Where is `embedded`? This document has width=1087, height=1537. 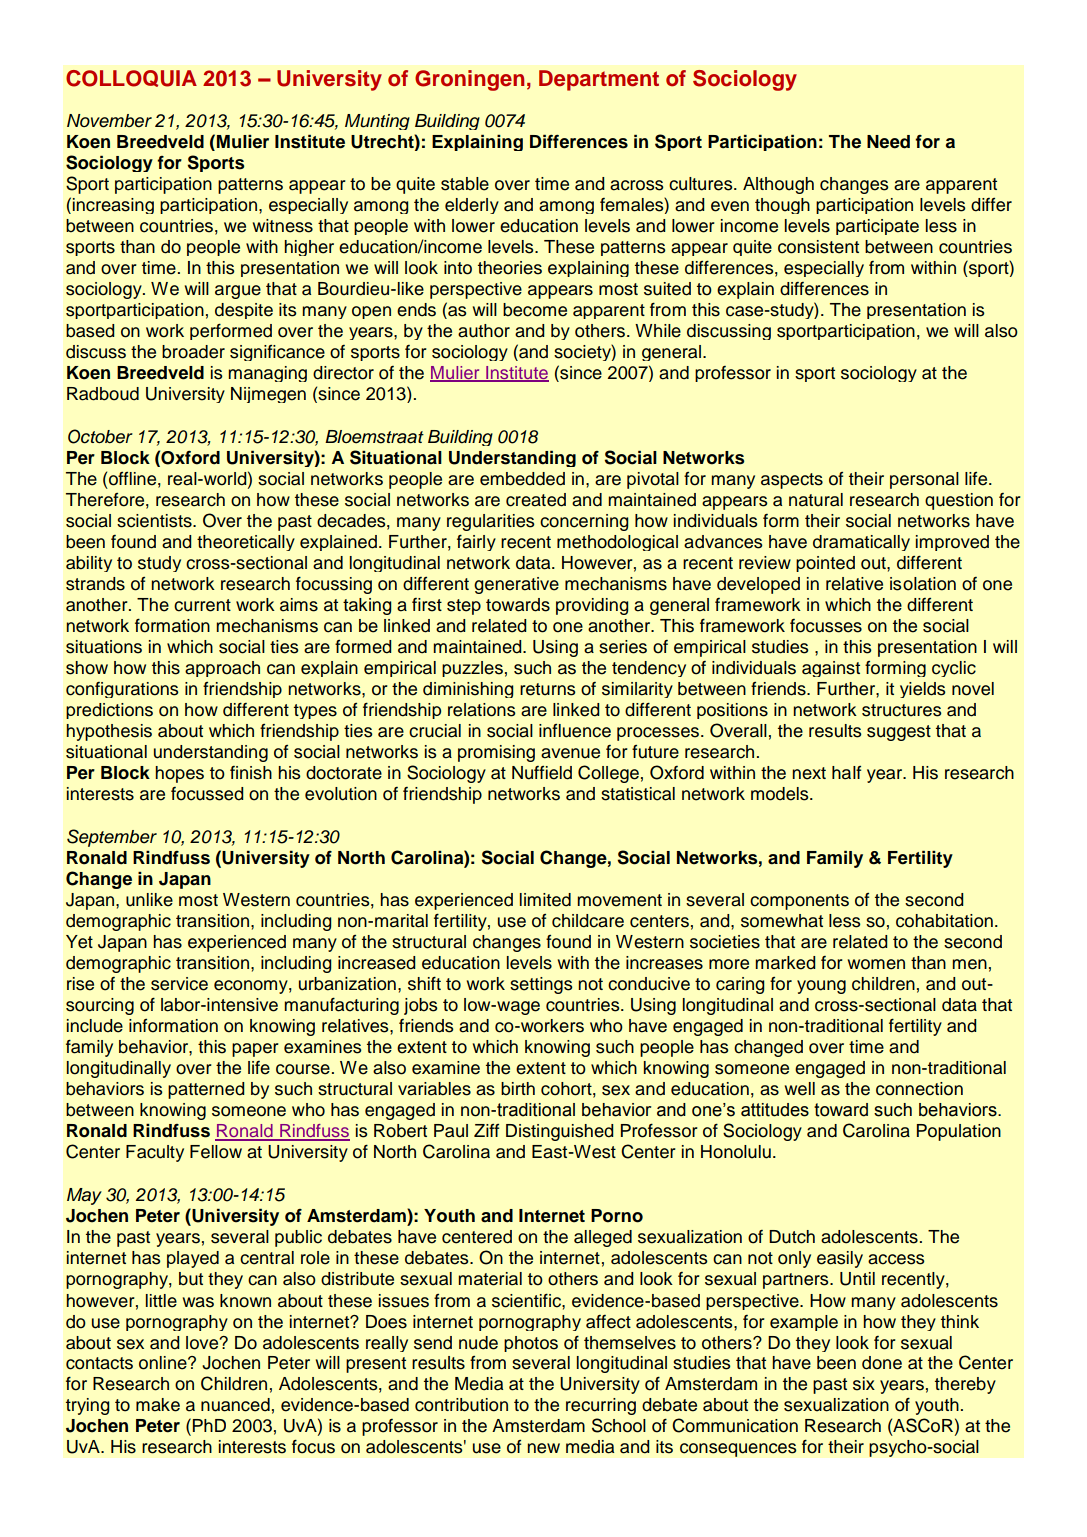 embedded is located at coordinates (522, 479).
